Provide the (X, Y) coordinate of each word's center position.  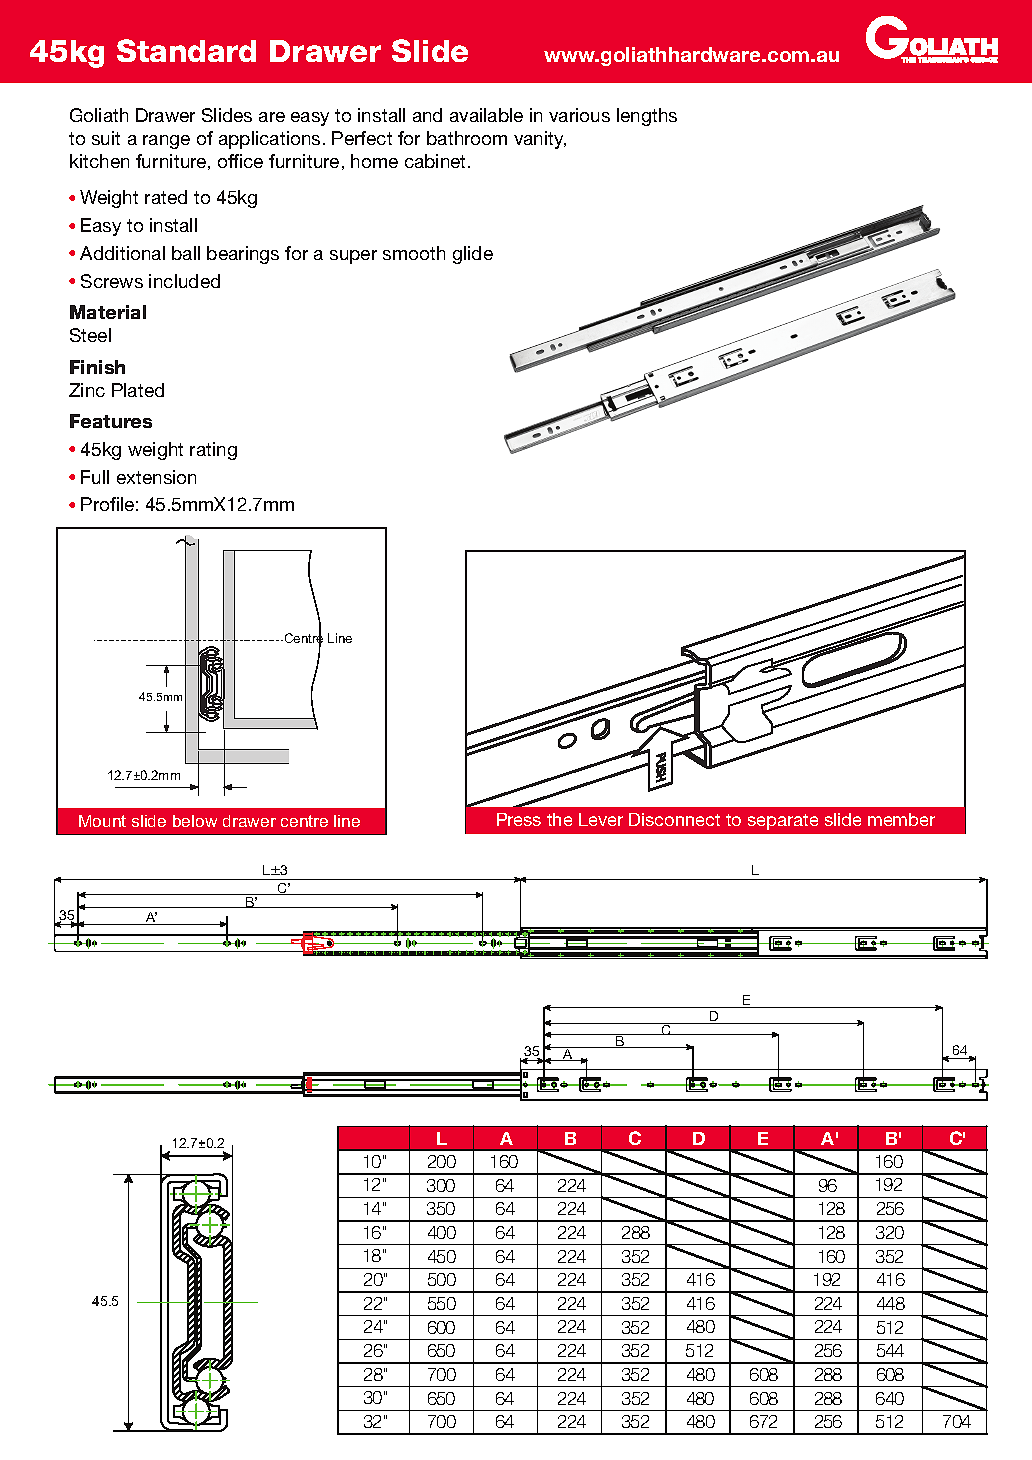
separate (783, 822)
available (486, 115)
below (195, 821)
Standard (186, 50)
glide (473, 255)
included (184, 281)
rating (213, 451)
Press (519, 819)
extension (156, 477)
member (901, 819)
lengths (647, 117)
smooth (414, 253)
